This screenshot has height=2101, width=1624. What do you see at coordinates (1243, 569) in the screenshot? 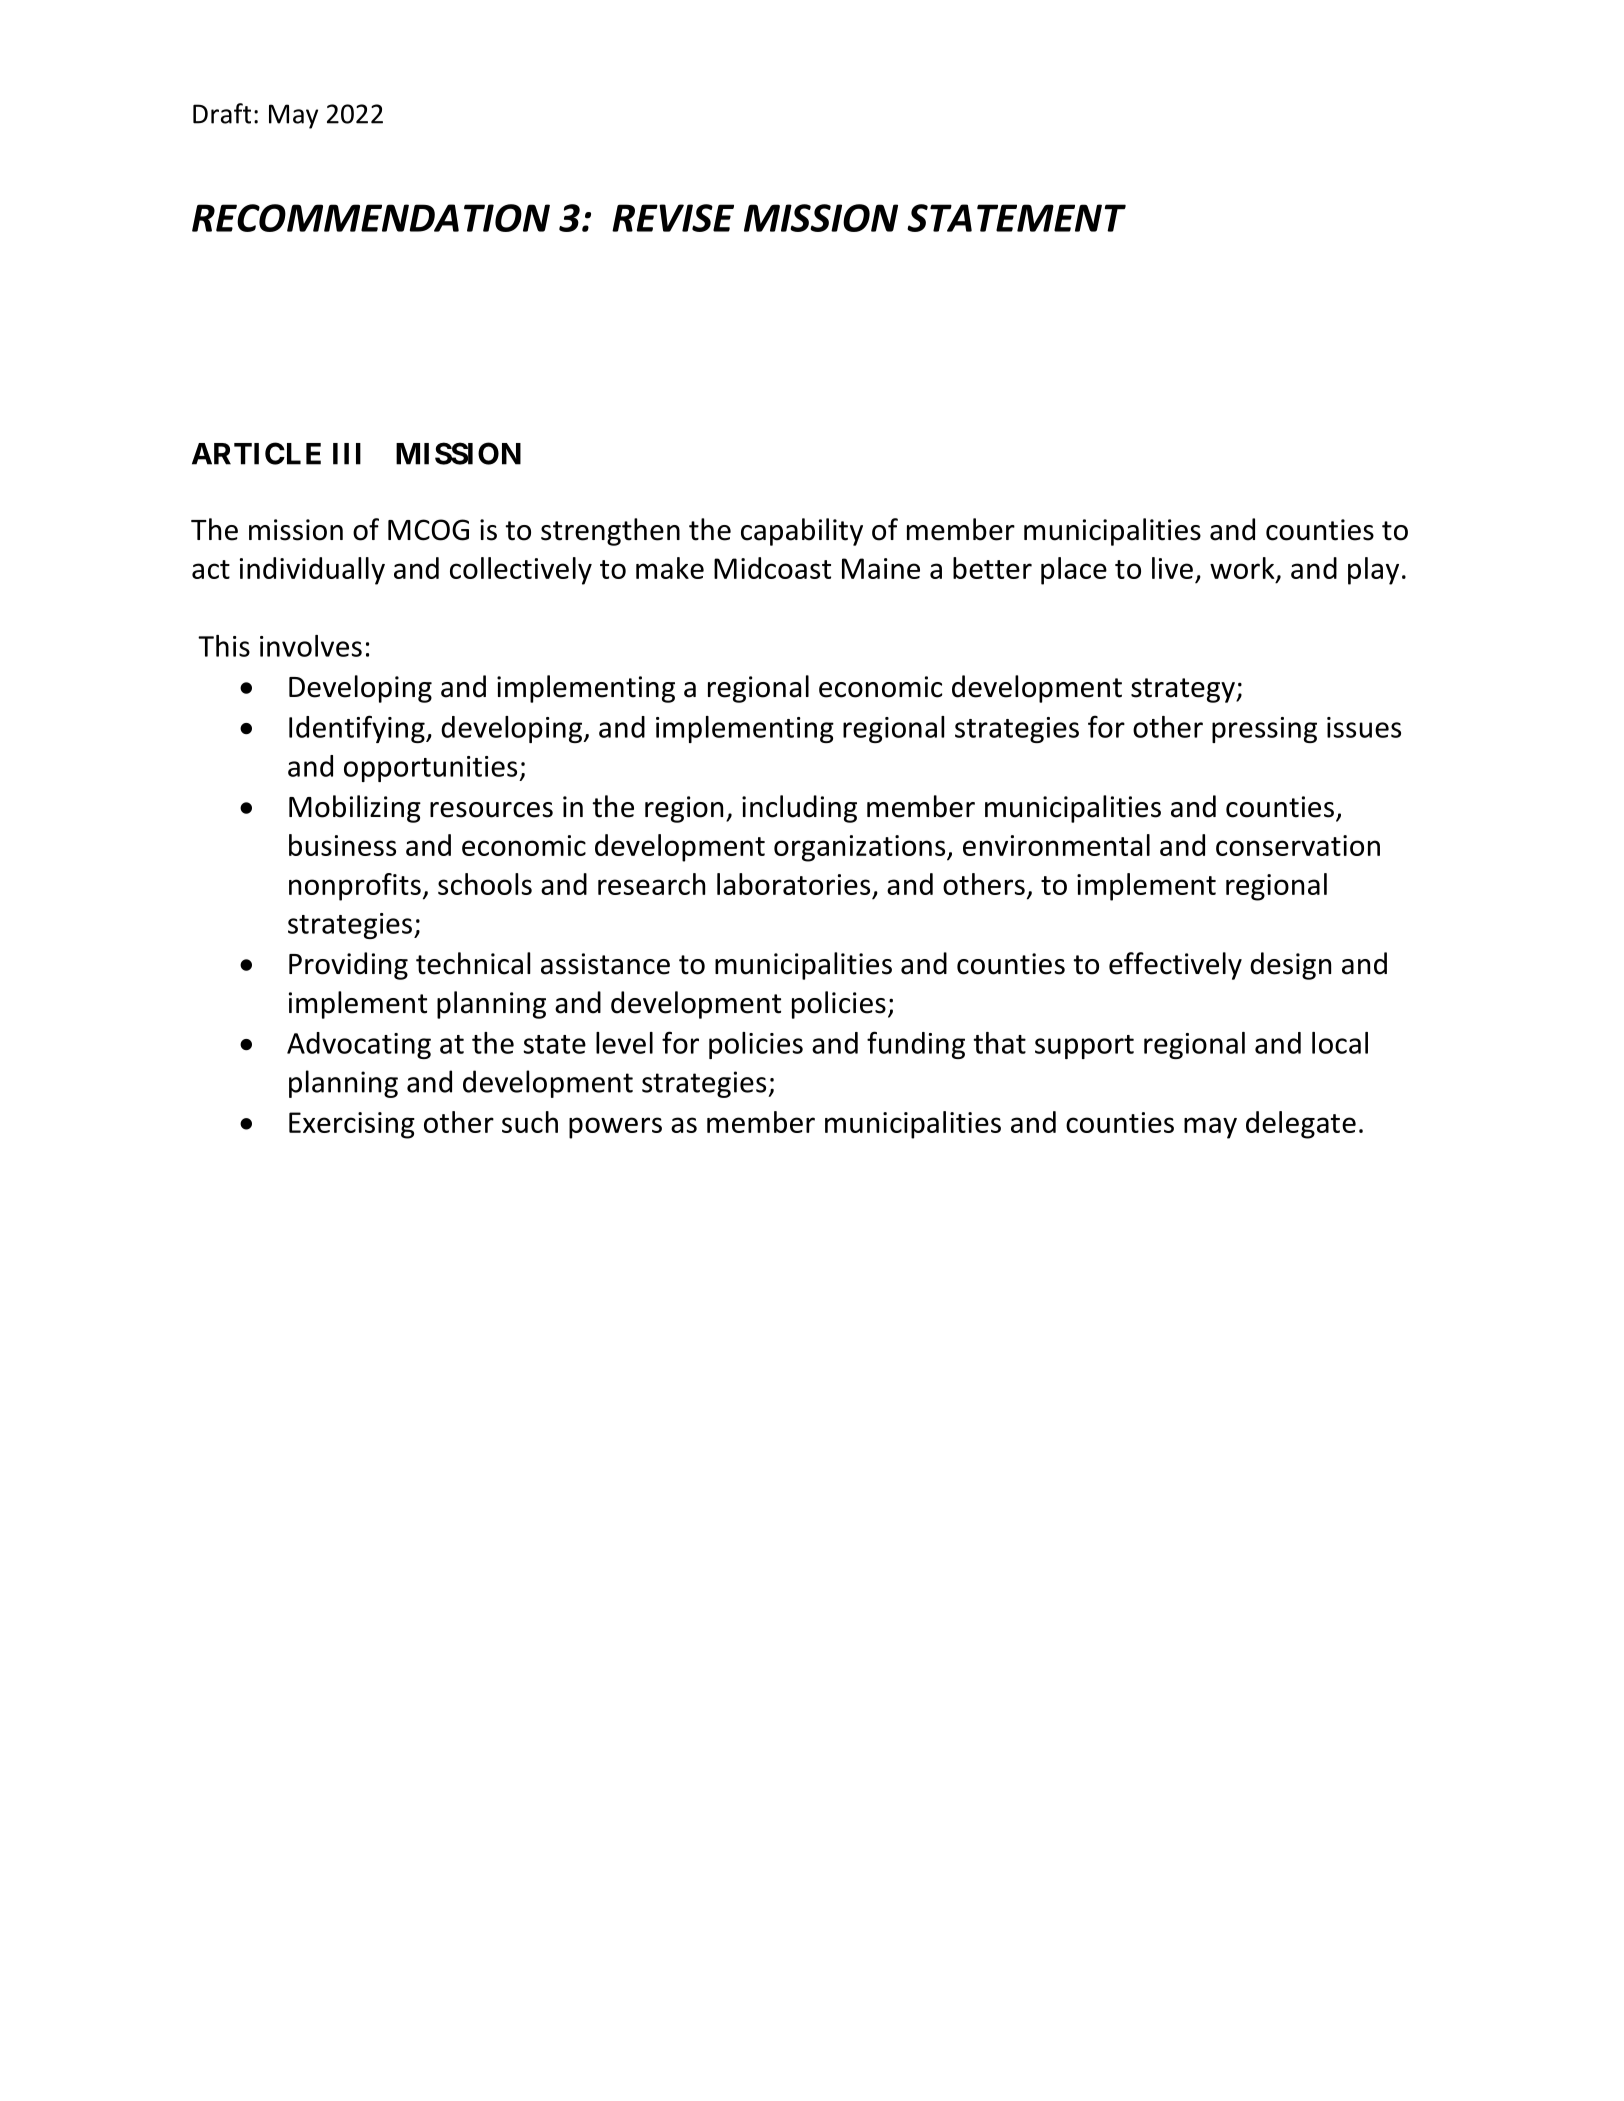
I see `work` at bounding box center [1243, 569].
